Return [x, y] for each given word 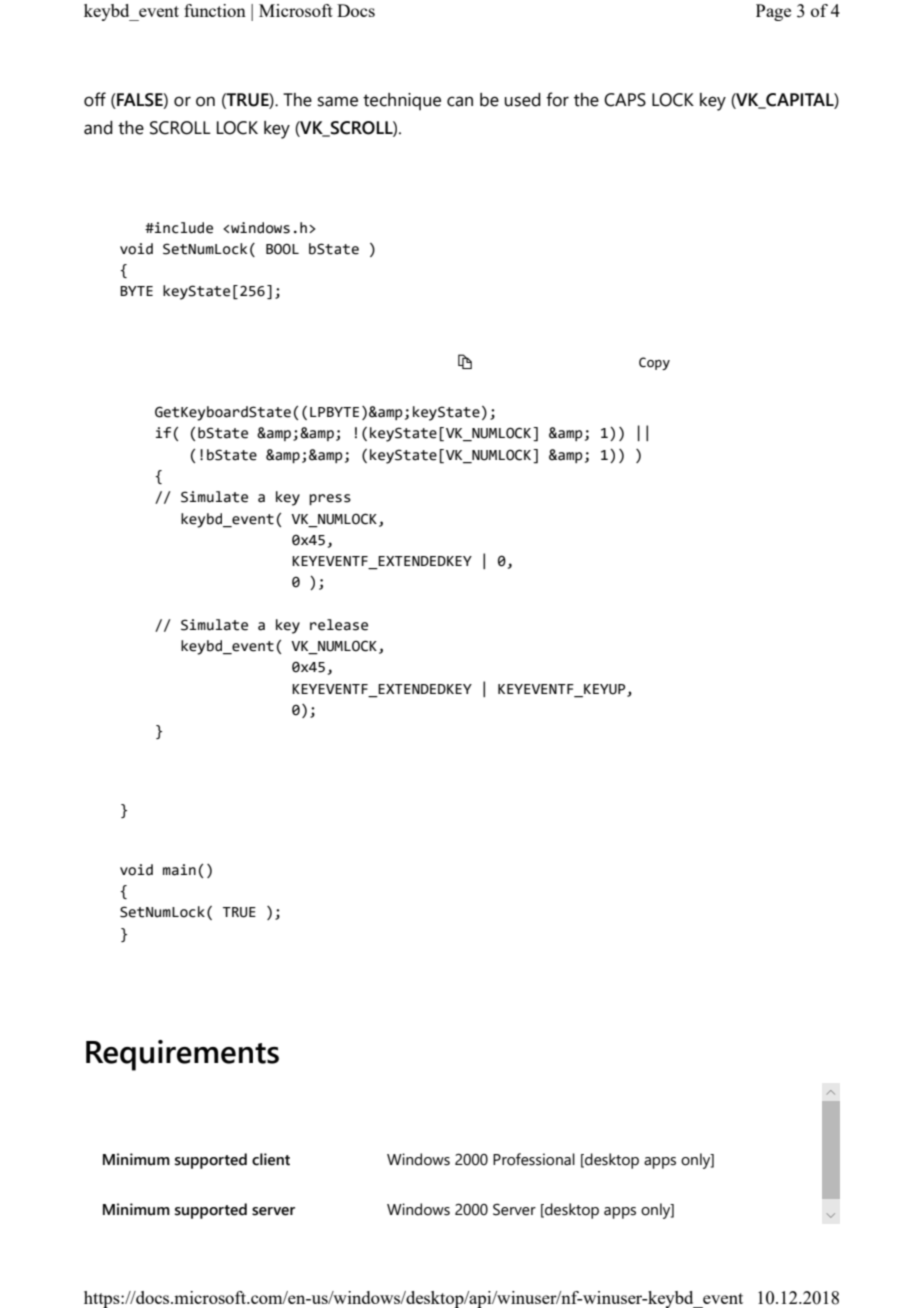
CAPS [625, 100]
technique [402, 101]
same [338, 101]
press [330, 499]
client [271, 1159]
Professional [534, 1159]
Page [773, 12]
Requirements [182, 1055]
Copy [654, 363]
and [98, 128]
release [339, 625]
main [179, 870]
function [215, 10]
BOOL [282, 249]
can [460, 101]
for [557, 99]
